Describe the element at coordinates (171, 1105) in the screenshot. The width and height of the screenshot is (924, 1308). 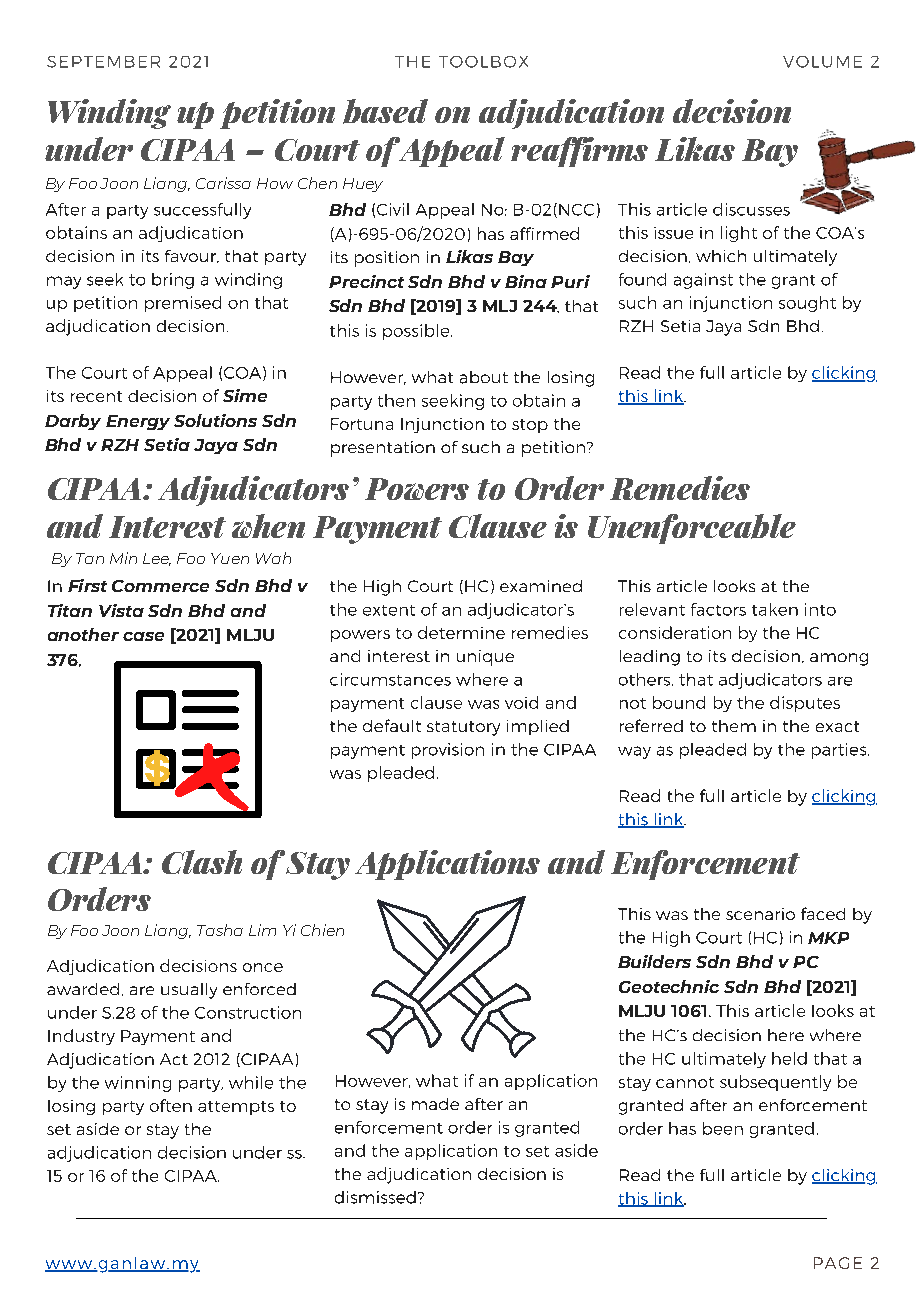
I see `often` at that location.
